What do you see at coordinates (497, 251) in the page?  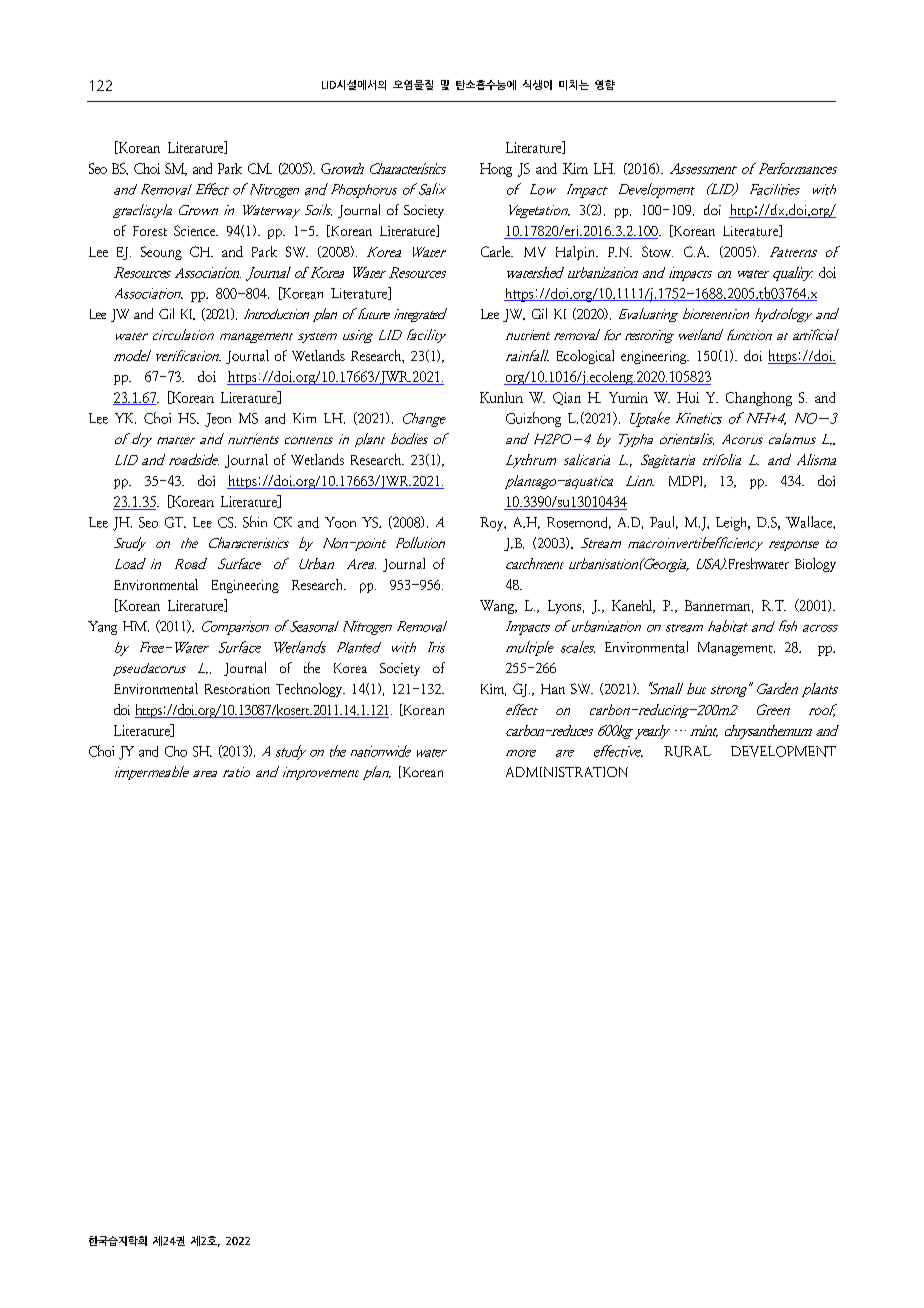 I see `Carle` at bounding box center [497, 251].
